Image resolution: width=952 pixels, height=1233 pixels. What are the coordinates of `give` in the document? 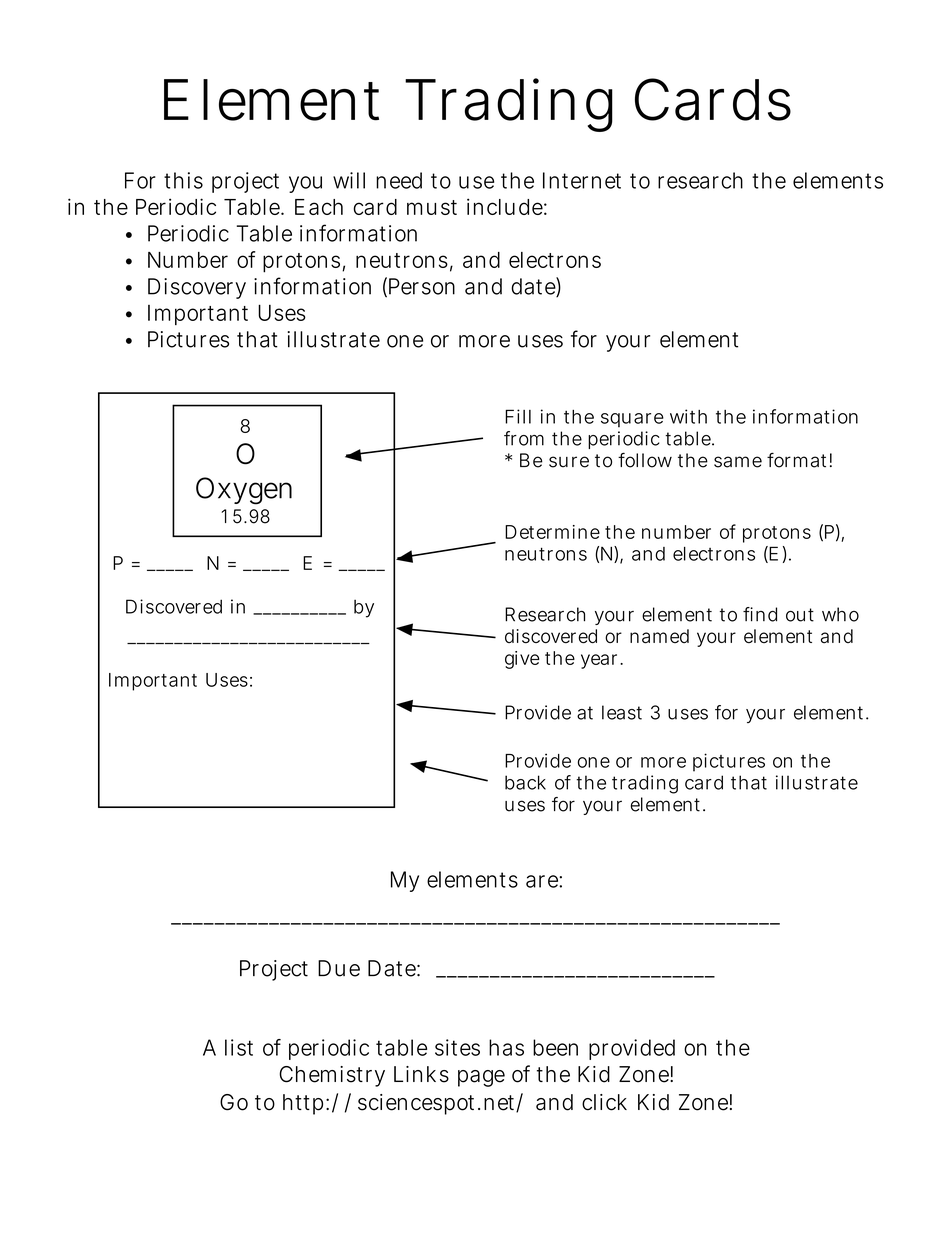 It's located at (522, 660).
